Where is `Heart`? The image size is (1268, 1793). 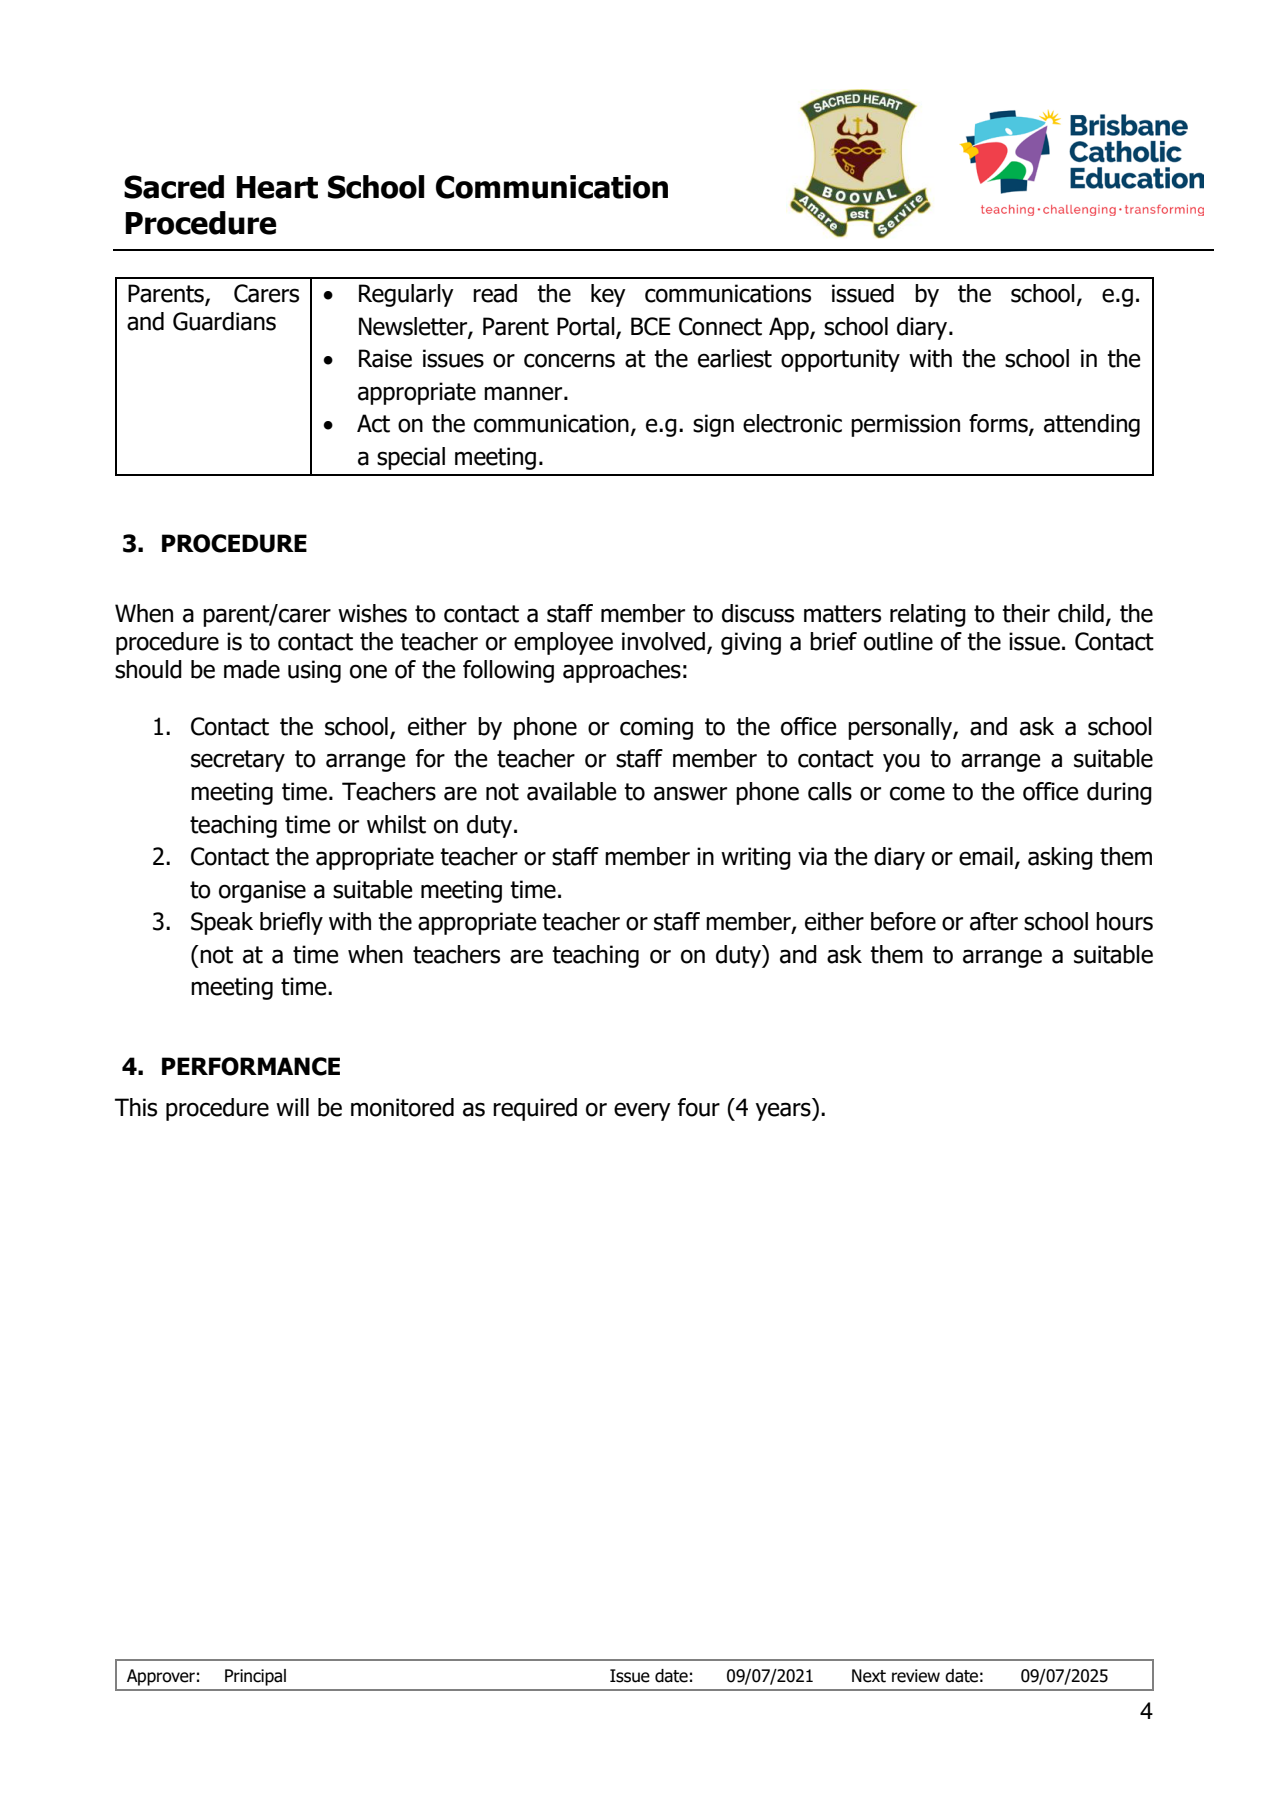
Heart is located at coordinates (277, 187).
